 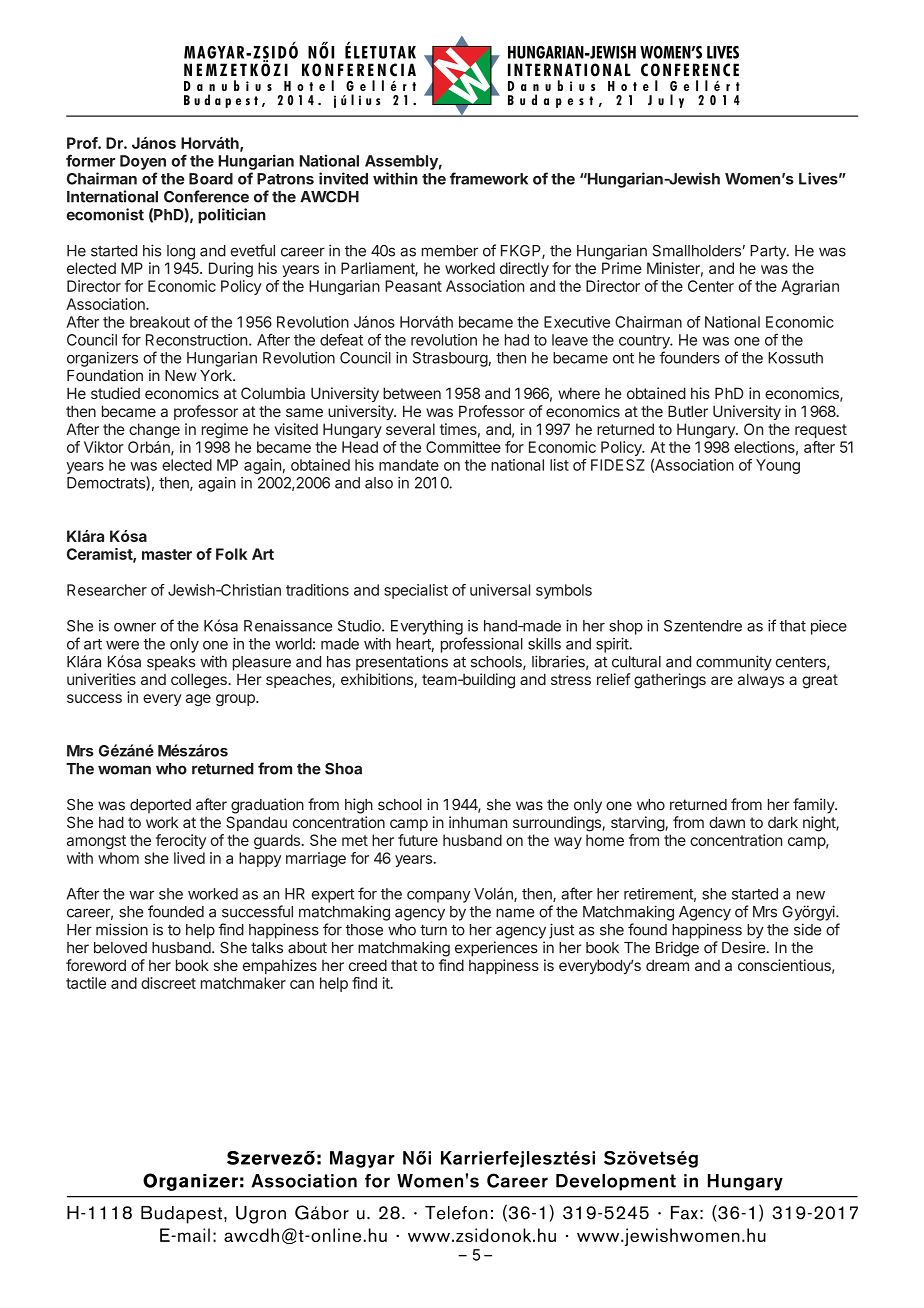 I want to click on universal, so click(x=500, y=590).
